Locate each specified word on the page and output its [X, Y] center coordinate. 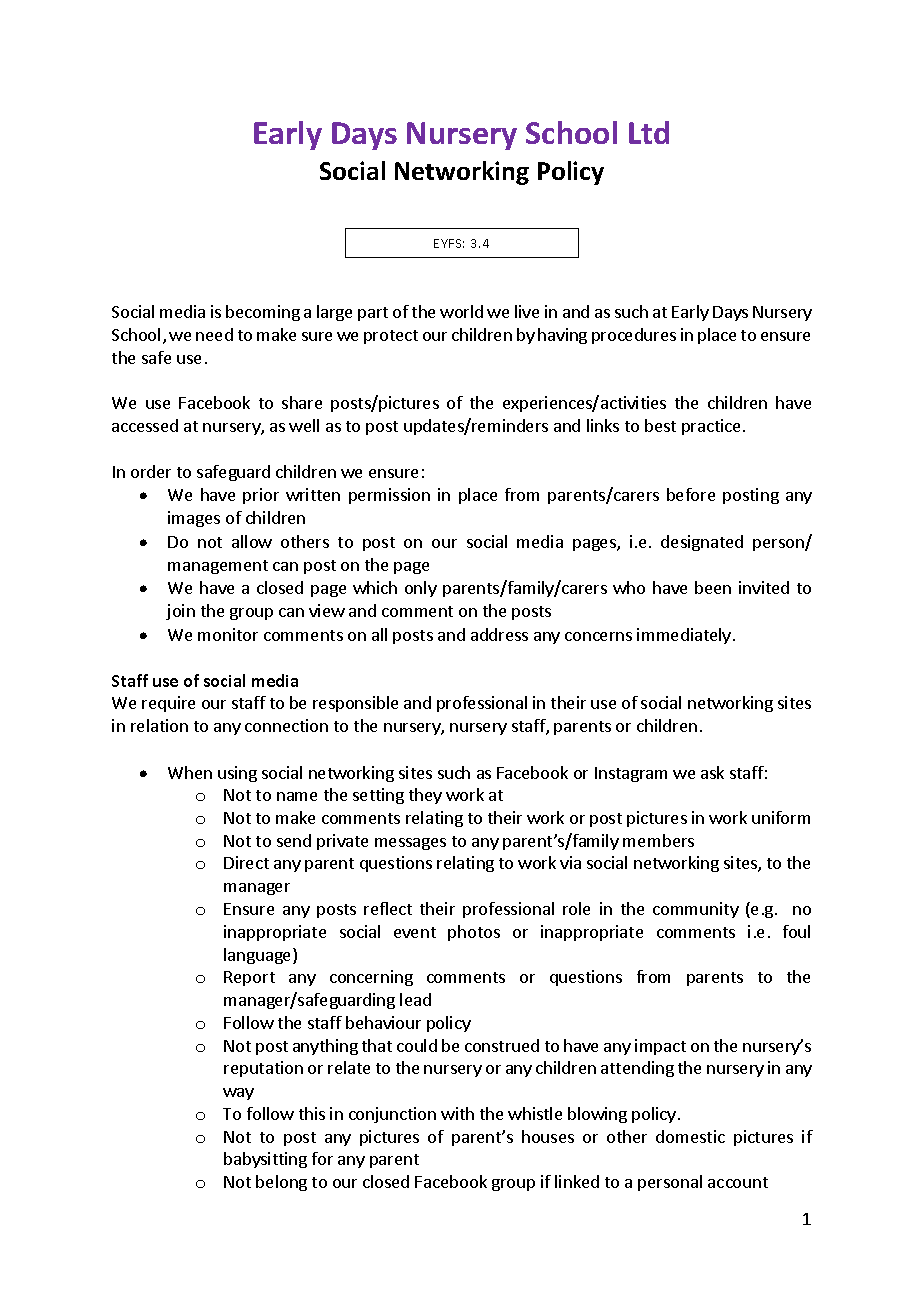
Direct [246, 862]
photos [474, 933]
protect [391, 337]
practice [711, 427]
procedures [634, 336]
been [713, 587]
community [696, 910]
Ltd [649, 132]
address [499, 634]
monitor [228, 634]
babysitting [265, 1160]
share [302, 402]
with [457, 1113]
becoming [263, 313]
